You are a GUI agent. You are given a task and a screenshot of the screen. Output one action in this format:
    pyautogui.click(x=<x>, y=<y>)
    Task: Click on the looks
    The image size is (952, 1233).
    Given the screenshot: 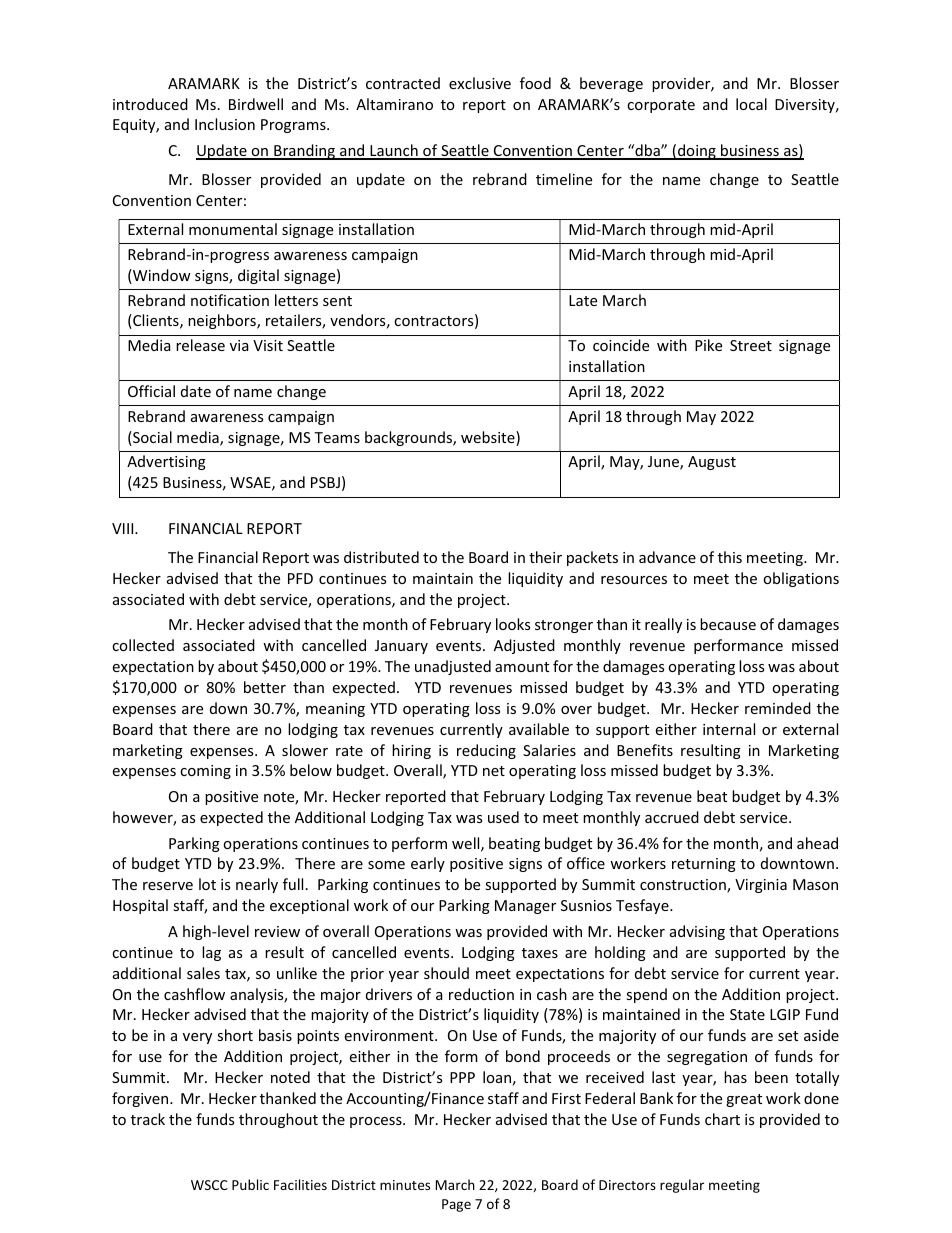 What is the action you would take?
    pyautogui.click(x=513, y=624)
